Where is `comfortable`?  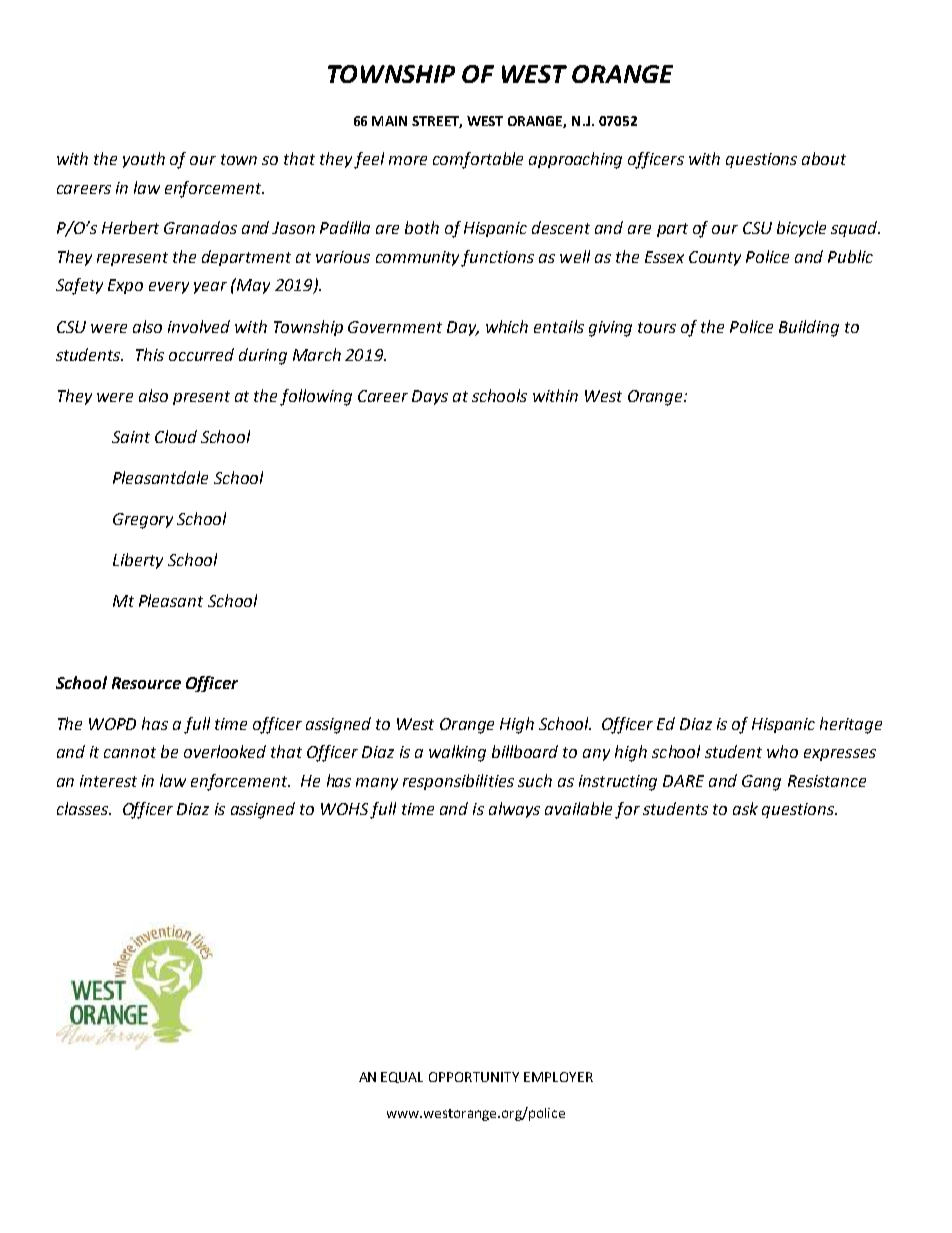 comfortable is located at coordinates (478, 160).
